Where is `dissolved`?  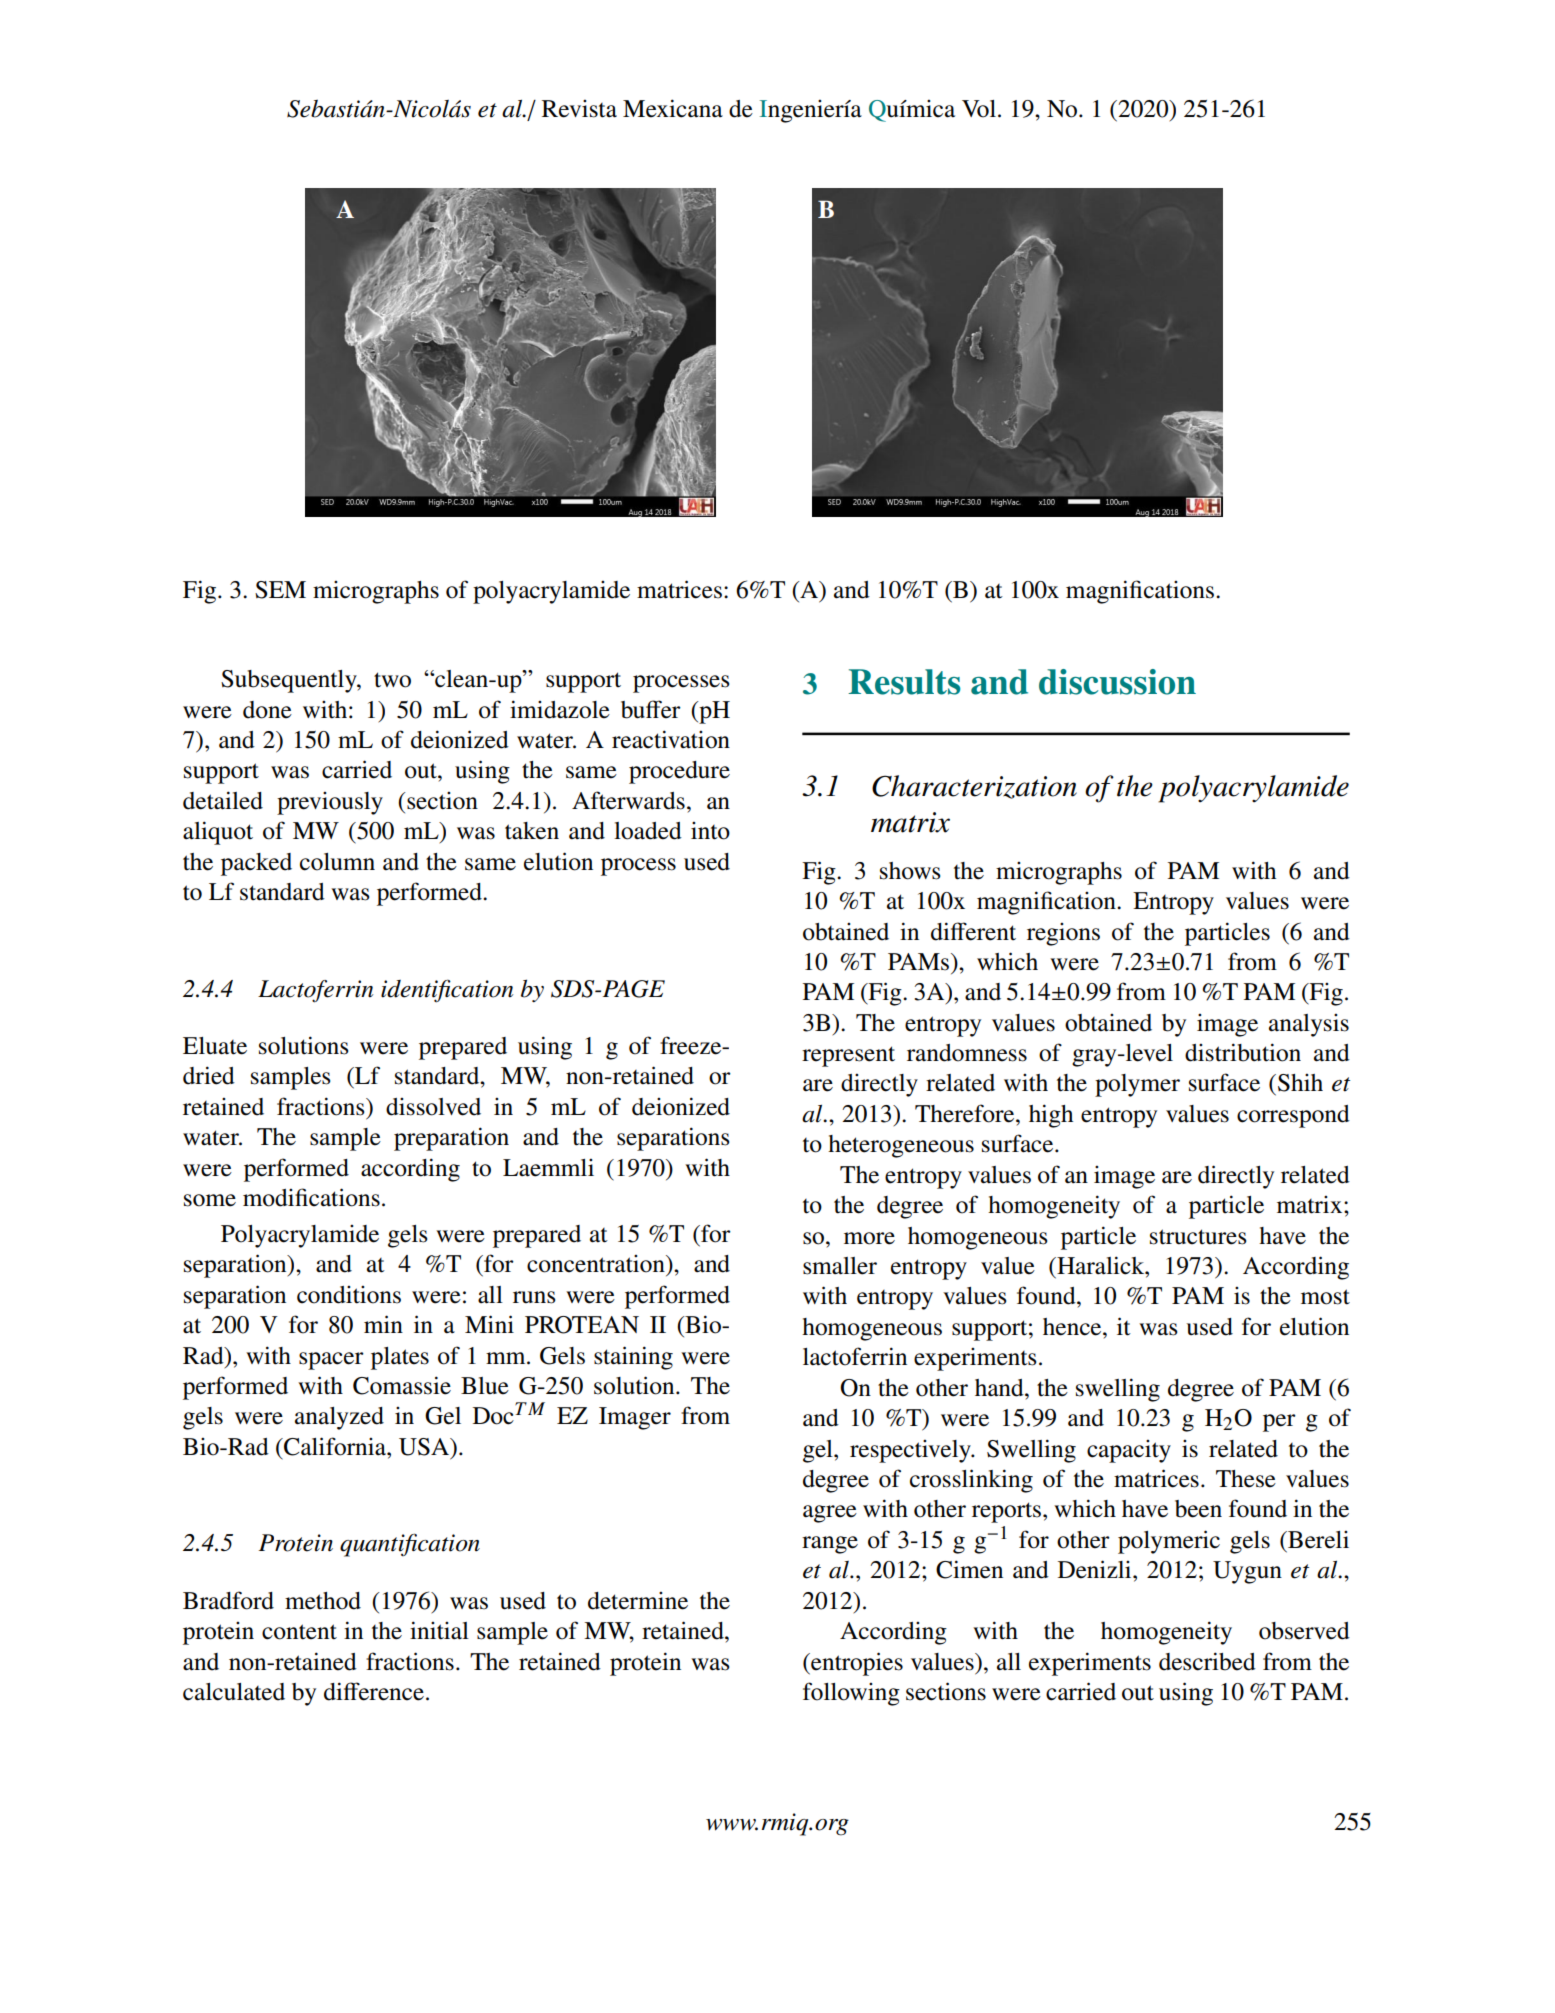 dissolved is located at coordinates (433, 1107).
